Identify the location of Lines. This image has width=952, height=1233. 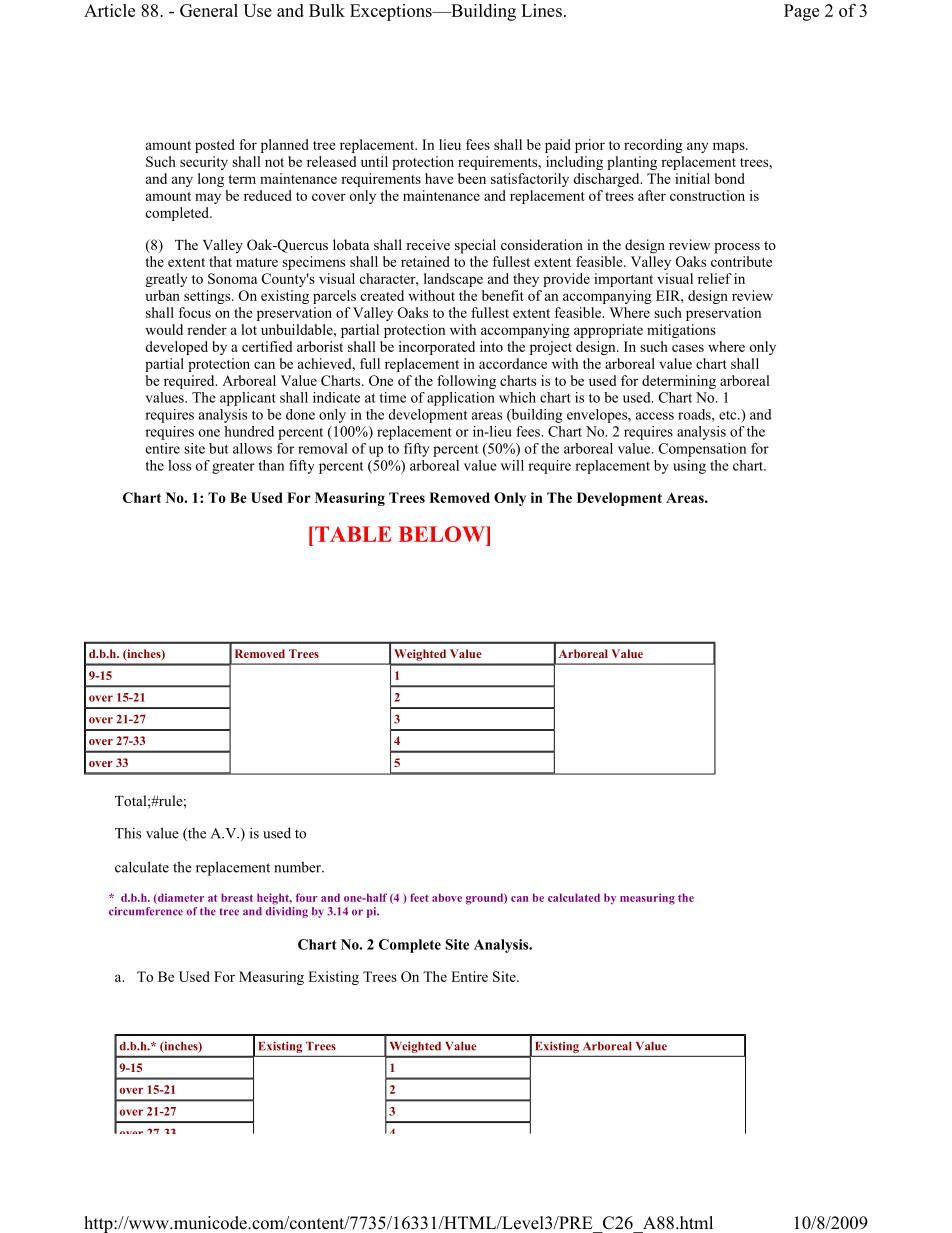
(541, 10).
